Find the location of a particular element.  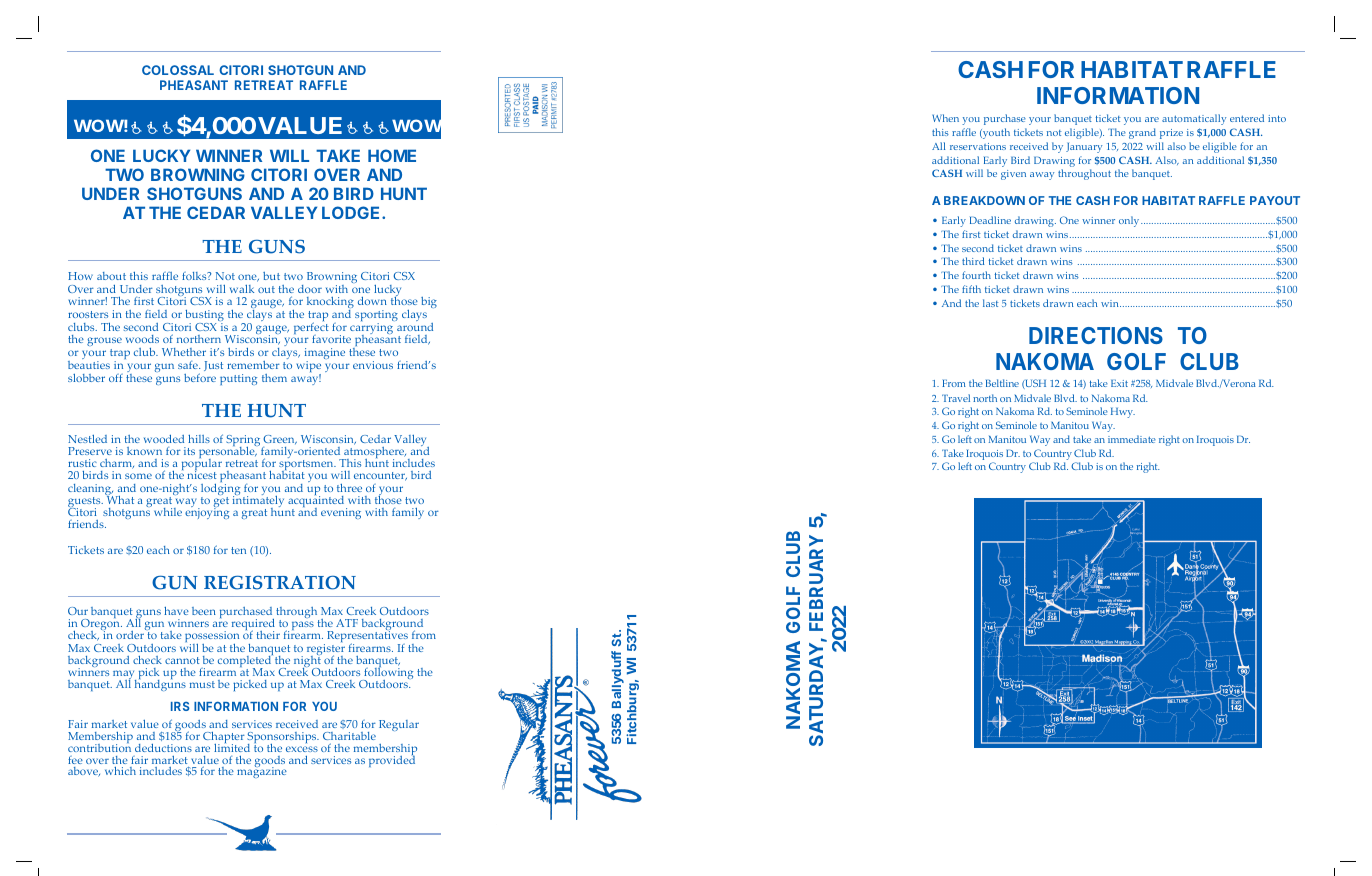

DIRECTIONS is located at coordinates (1096, 335).
